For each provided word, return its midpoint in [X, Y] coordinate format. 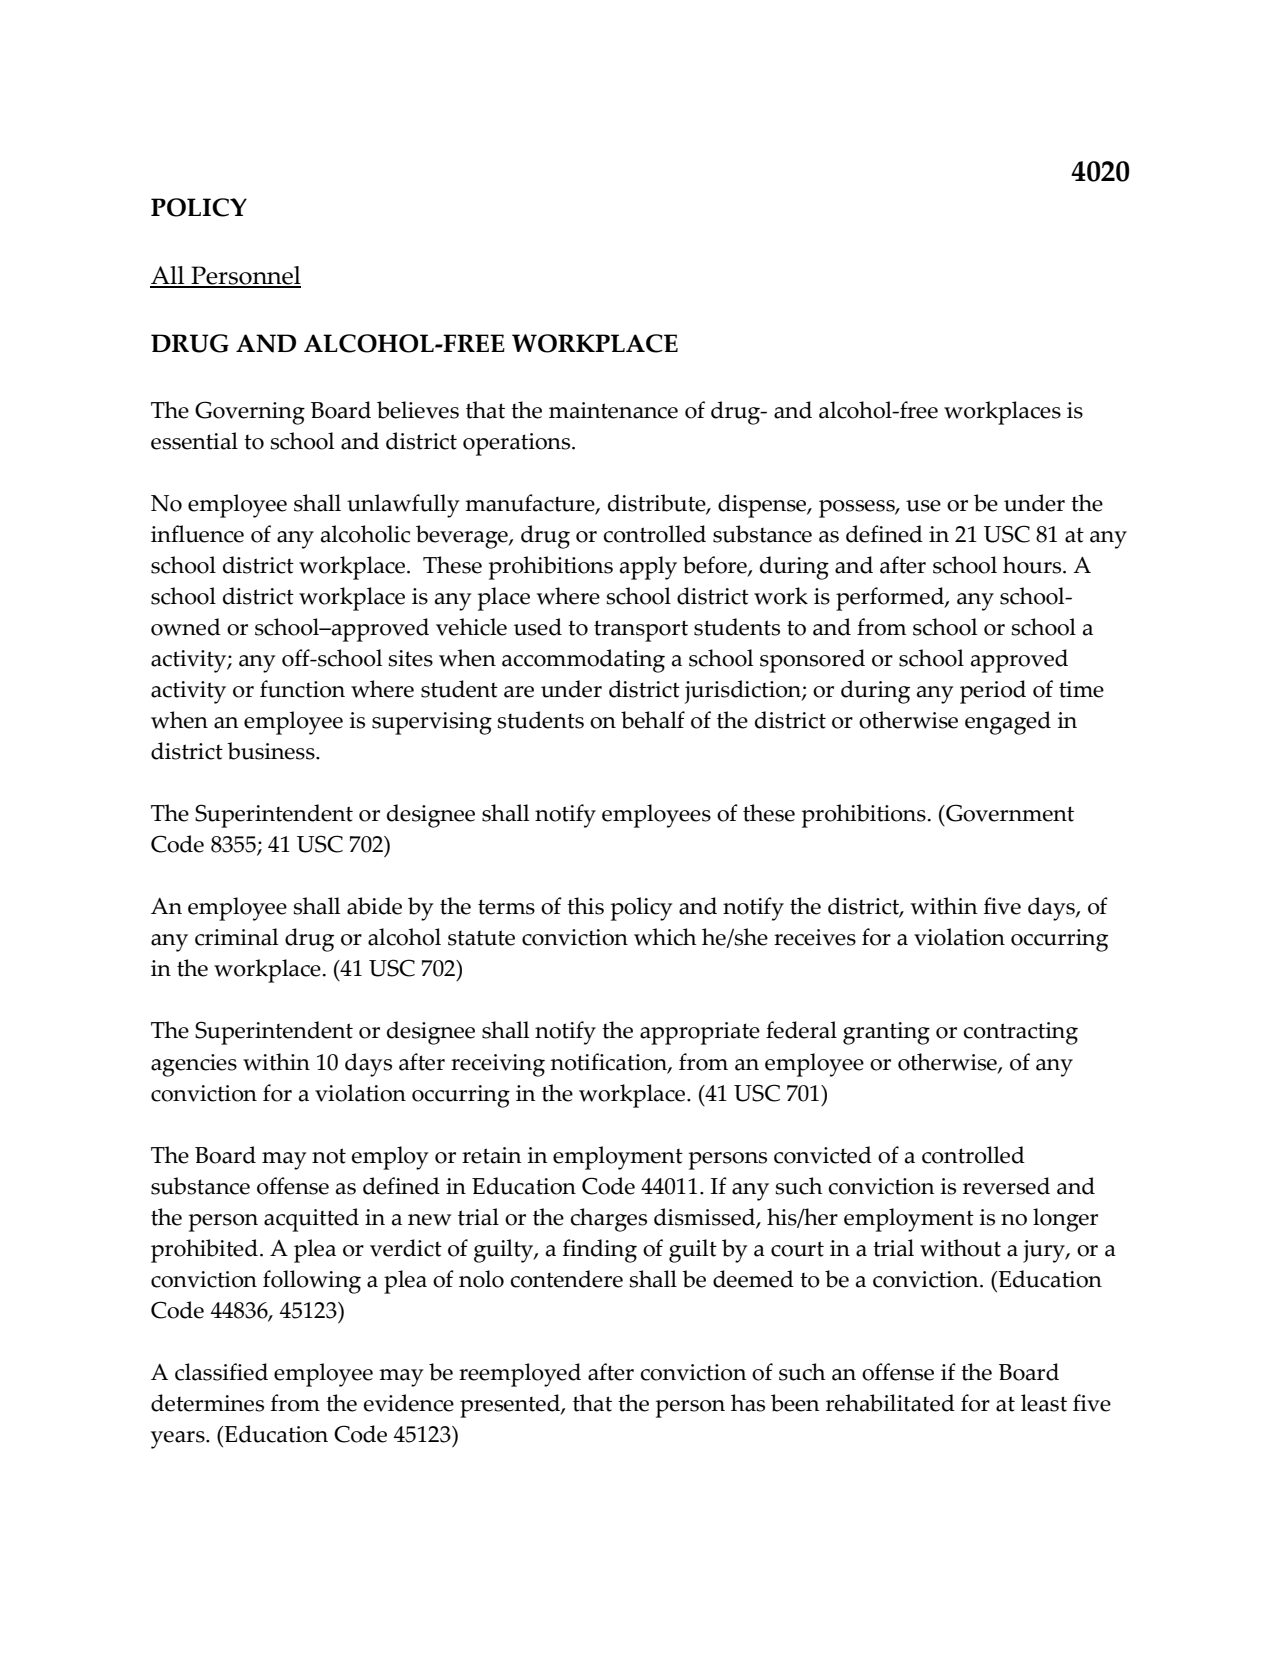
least [1044, 1403]
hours [1033, 565]
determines [207, 1403]
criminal [236, 937]
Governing [250, 413]
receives [815, 937]
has [748, 1403]
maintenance [613, 410]
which [665, 937]
